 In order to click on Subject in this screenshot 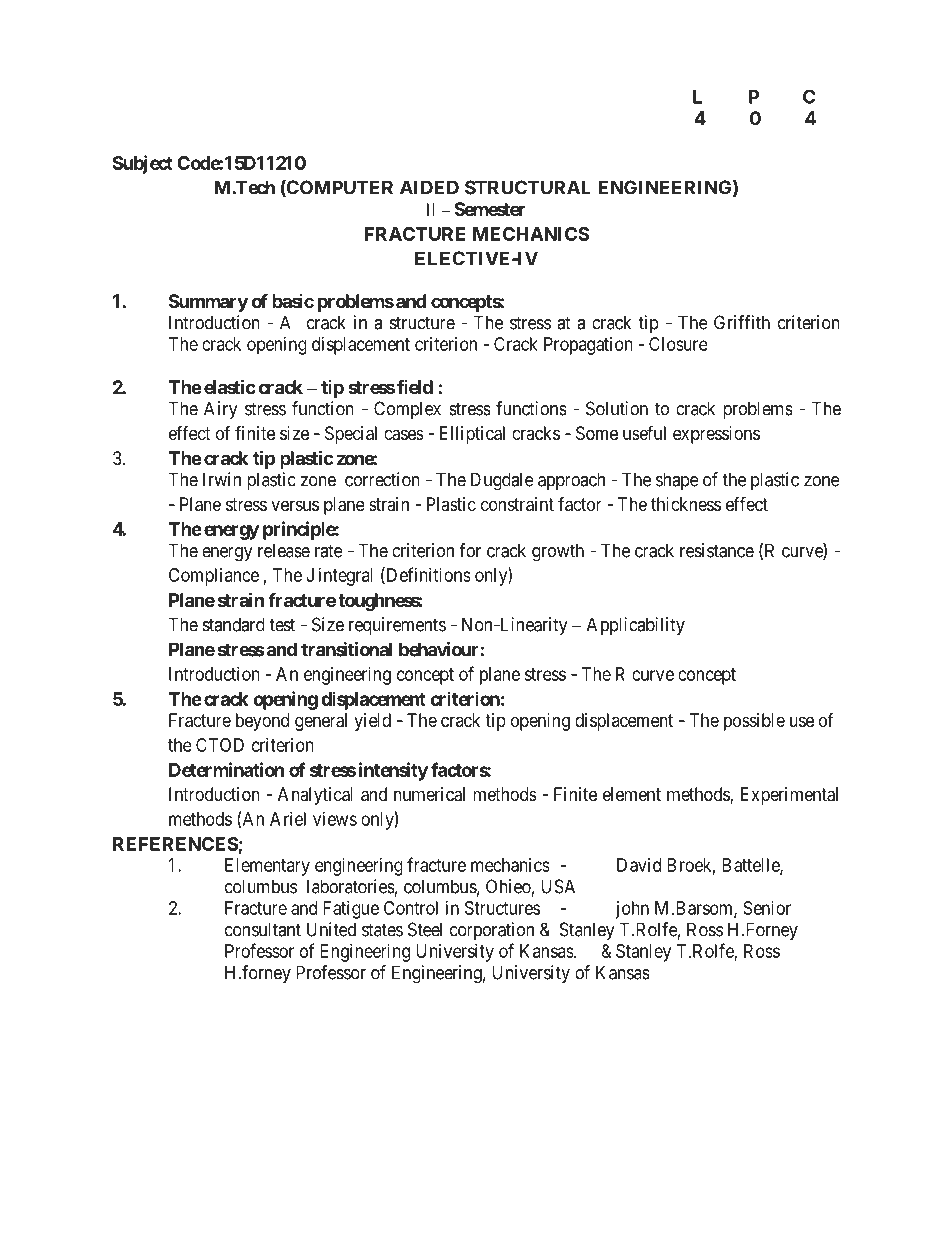, I will do `click(143, 164)`.
